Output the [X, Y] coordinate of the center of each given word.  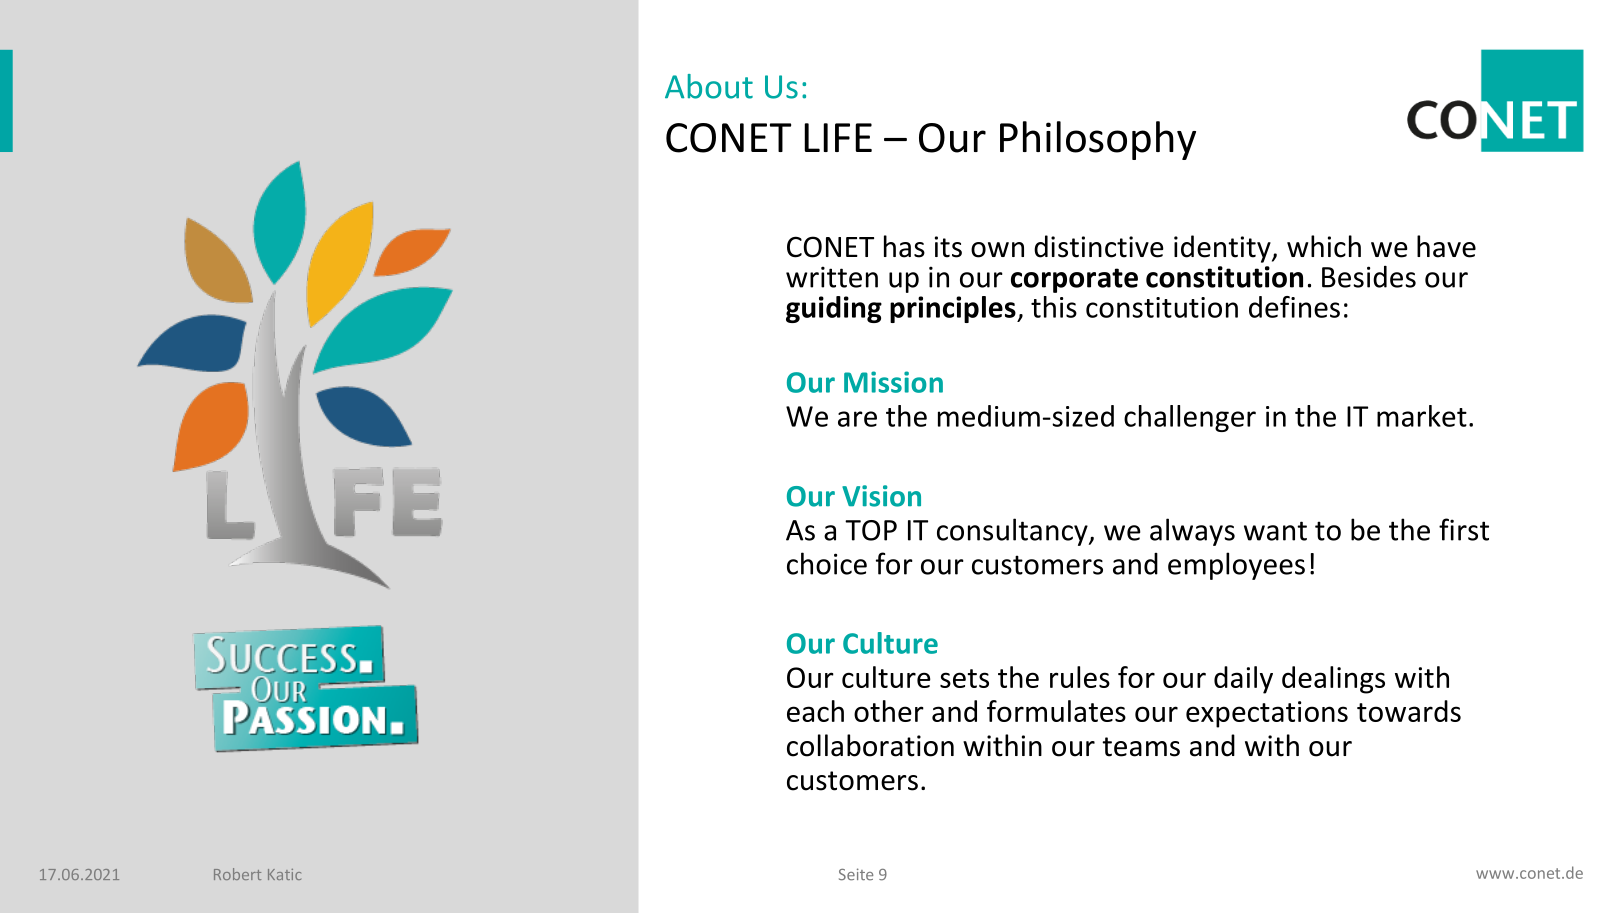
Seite [856, 874]
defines [1294, 307]
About [709, 86]
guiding [834, 309]
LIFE [838, 137]
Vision [881, 496]
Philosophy [1098, 140]
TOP [871, 530]
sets [964, 678]
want [1275, 531]
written [832, 277]
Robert [237, 874]
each [815, 711]
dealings [1333, 680]
